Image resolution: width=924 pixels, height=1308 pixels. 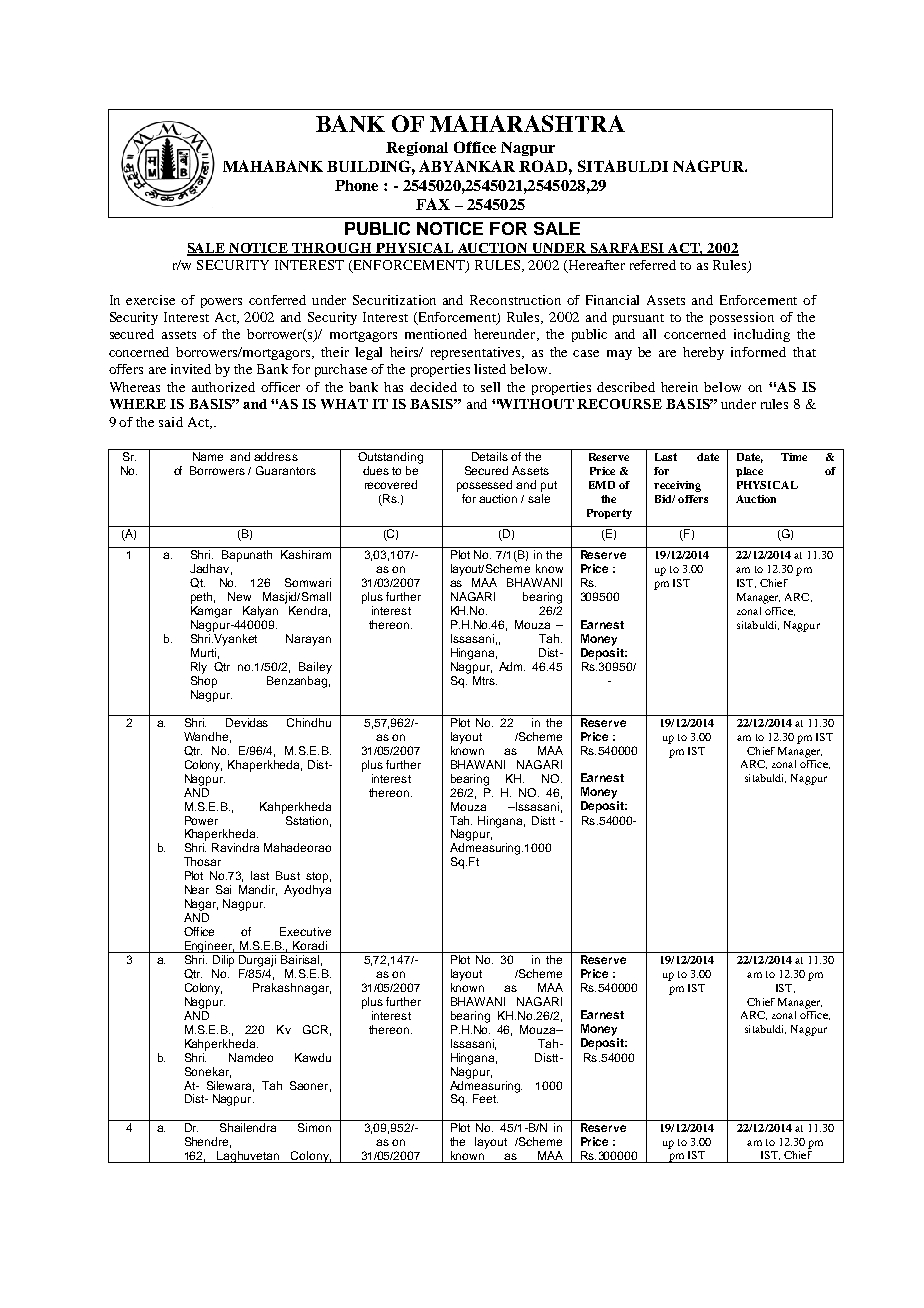 I want to click on sell, so click(x=490, y=387).
